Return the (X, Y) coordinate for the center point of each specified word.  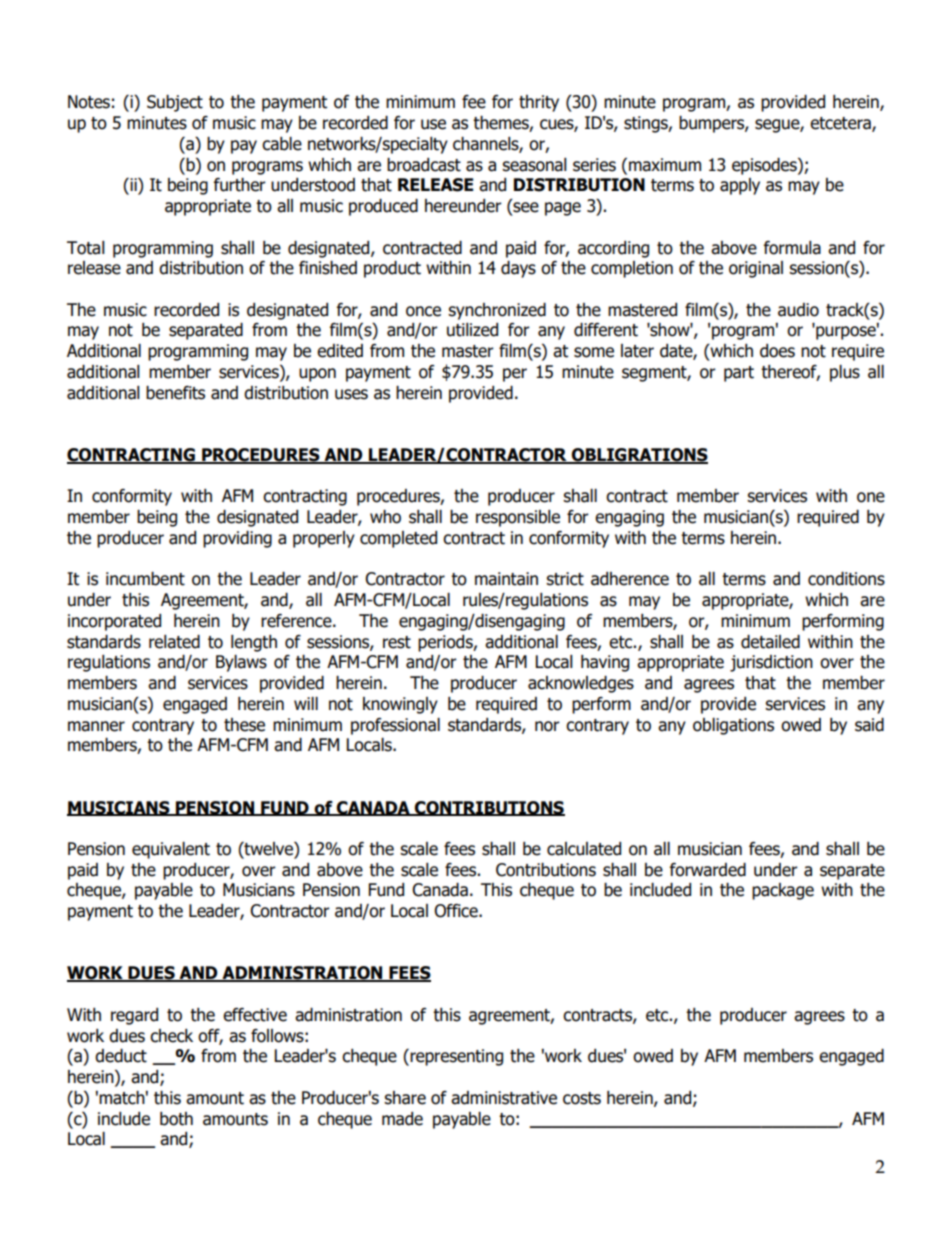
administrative (504, 1098)
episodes (765, 166)
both (176, 1119)
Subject (175, 103)
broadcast (424, 165)
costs (582, 1098)
